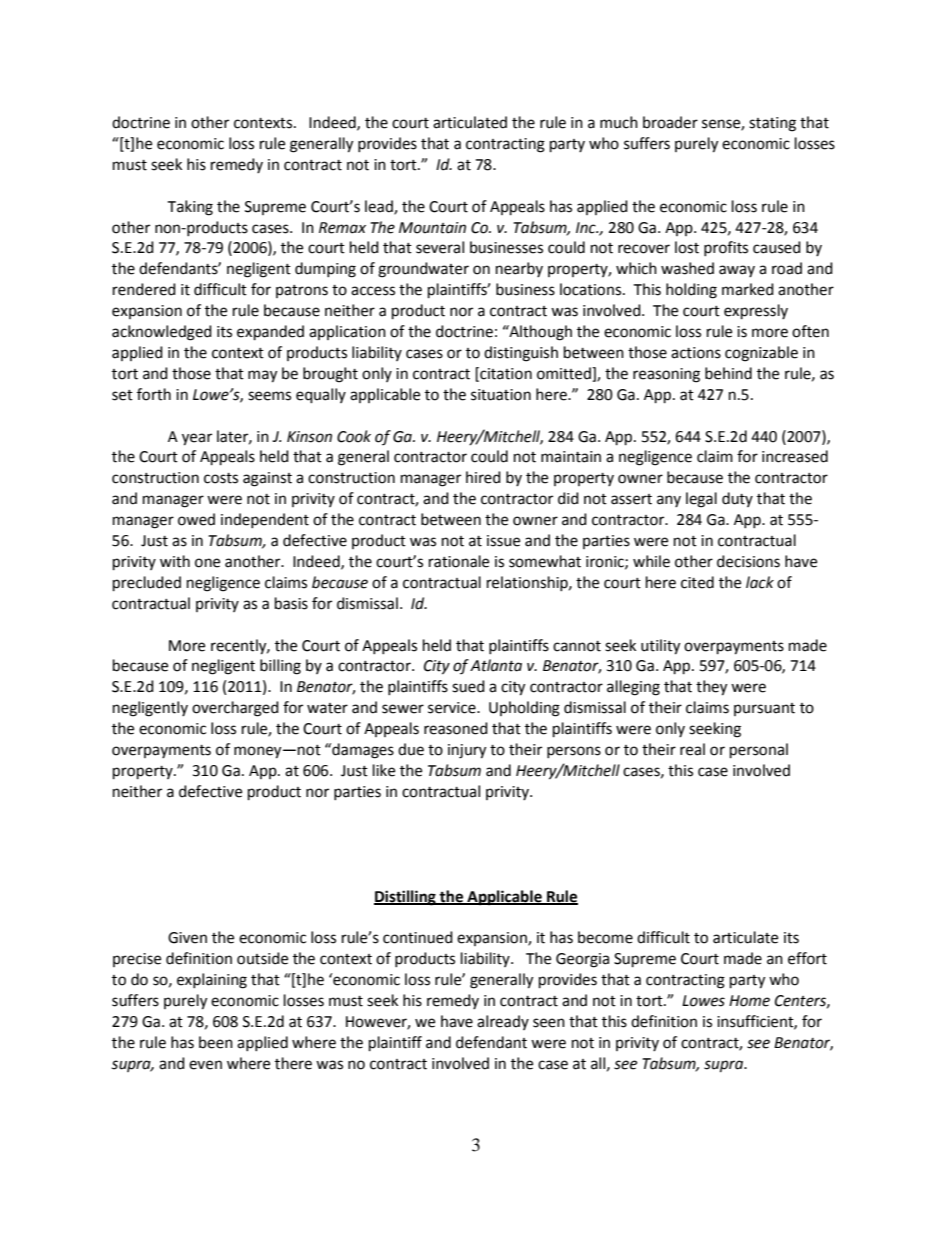  I want to click on stating, so click(772, 124).
